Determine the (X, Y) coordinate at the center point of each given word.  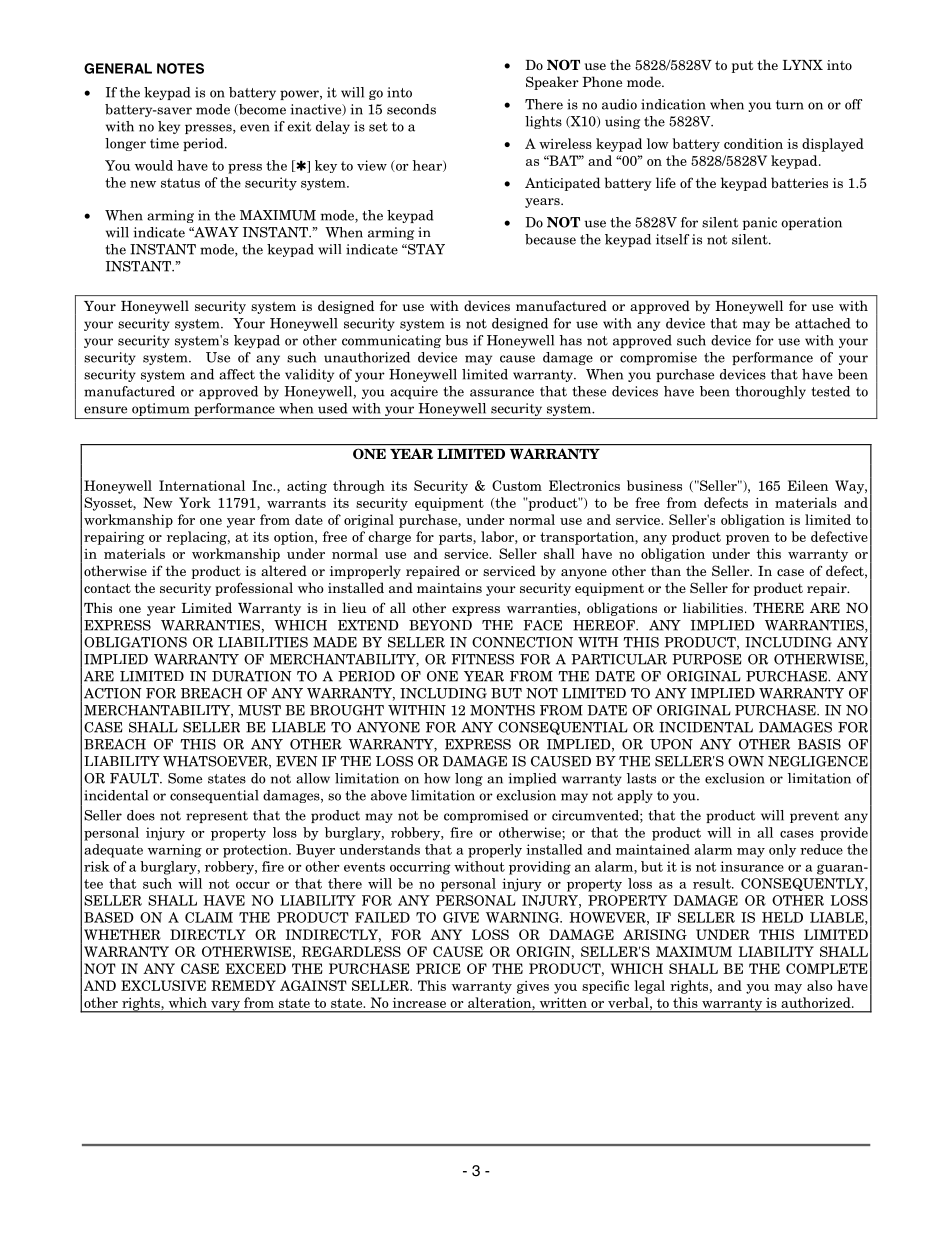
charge (389, 538)
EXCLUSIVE (163, 985)
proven (748, 540)
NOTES (180, 68)
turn (790, 105)
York (195, 502)
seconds (411, 109)
